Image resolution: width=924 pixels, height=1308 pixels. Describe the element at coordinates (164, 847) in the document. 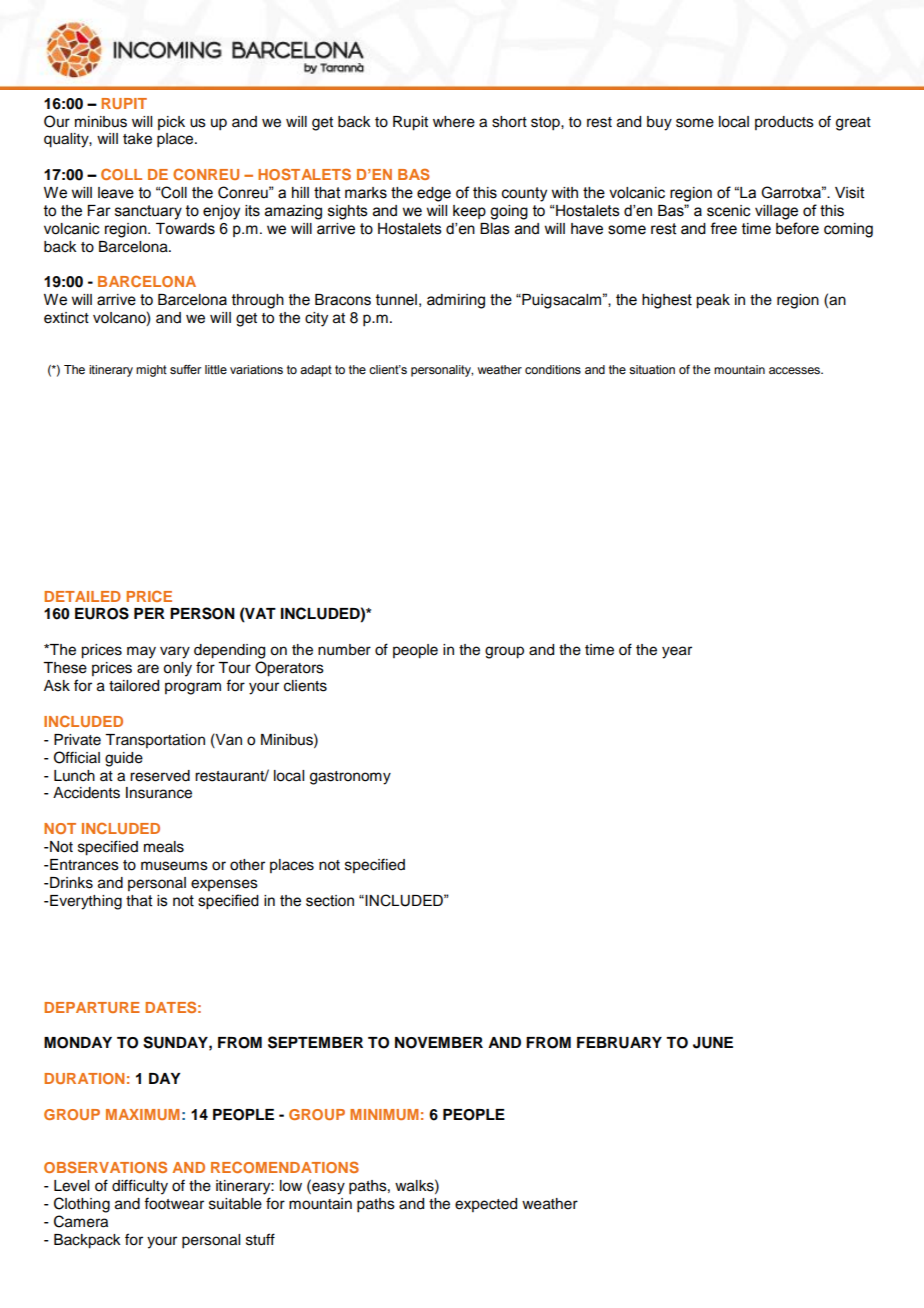

I see `meals` at that location.
